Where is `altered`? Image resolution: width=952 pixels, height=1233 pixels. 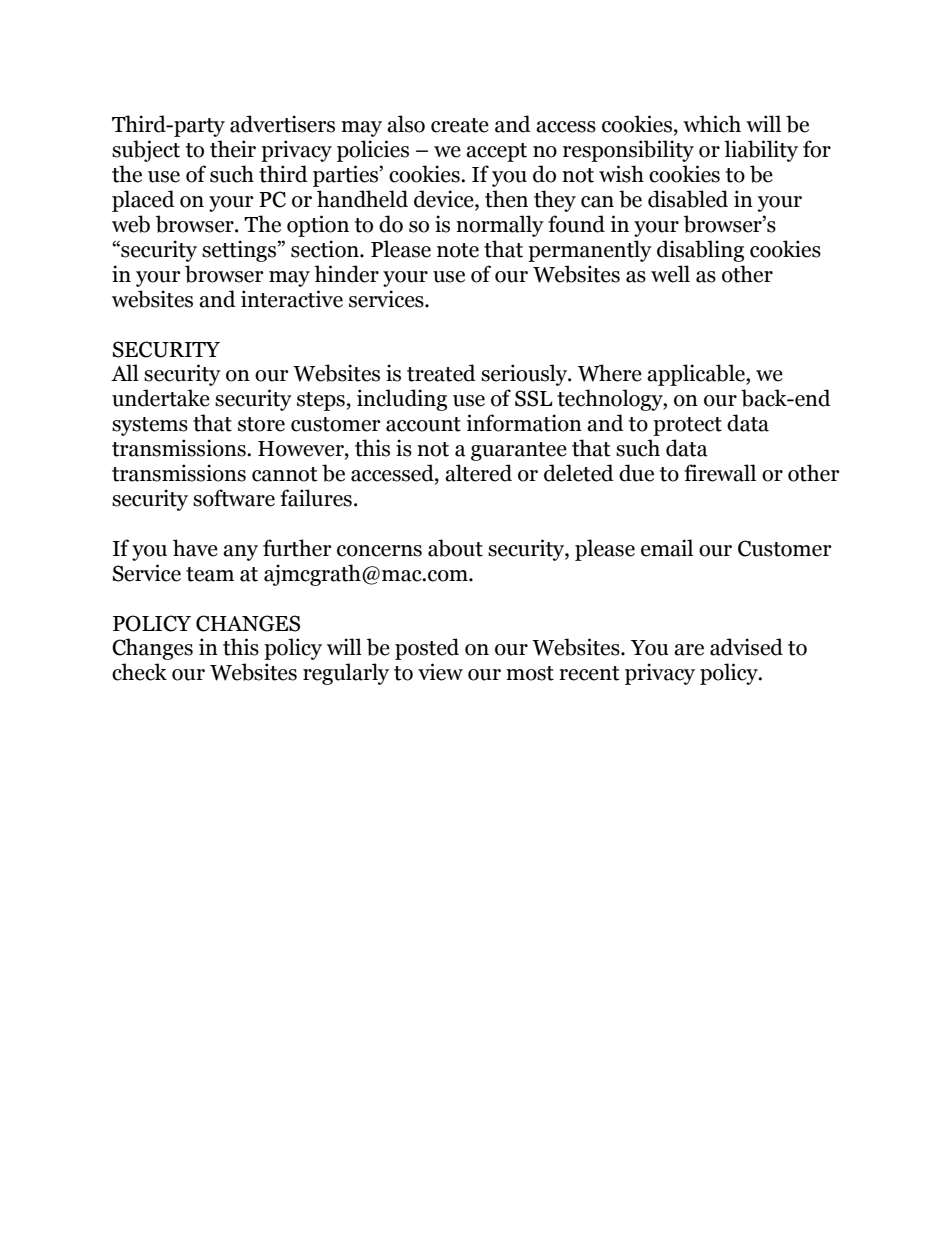
altered is located at coordinates (478, 473).
